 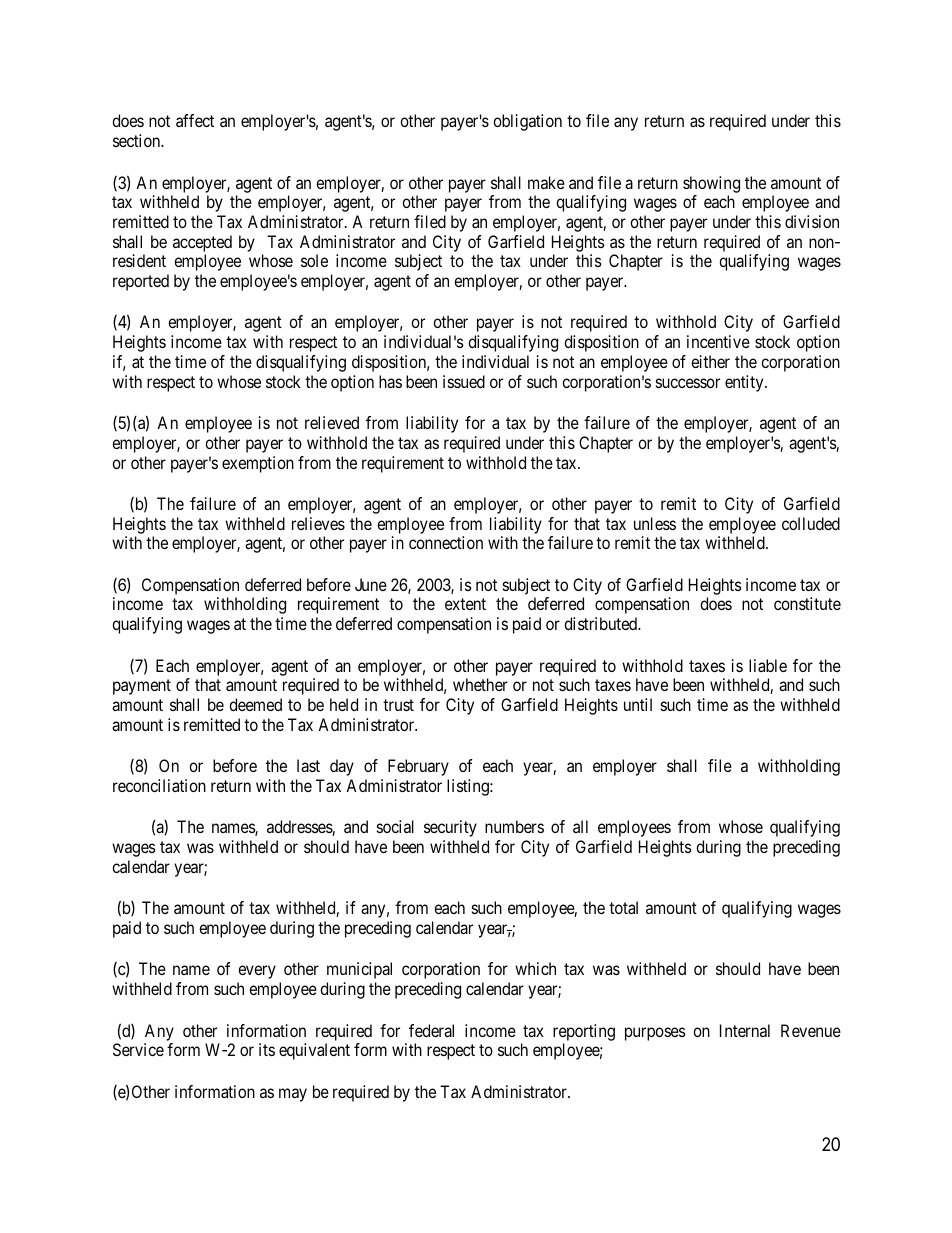 I want to click on security, so click(x=450, y=828).
